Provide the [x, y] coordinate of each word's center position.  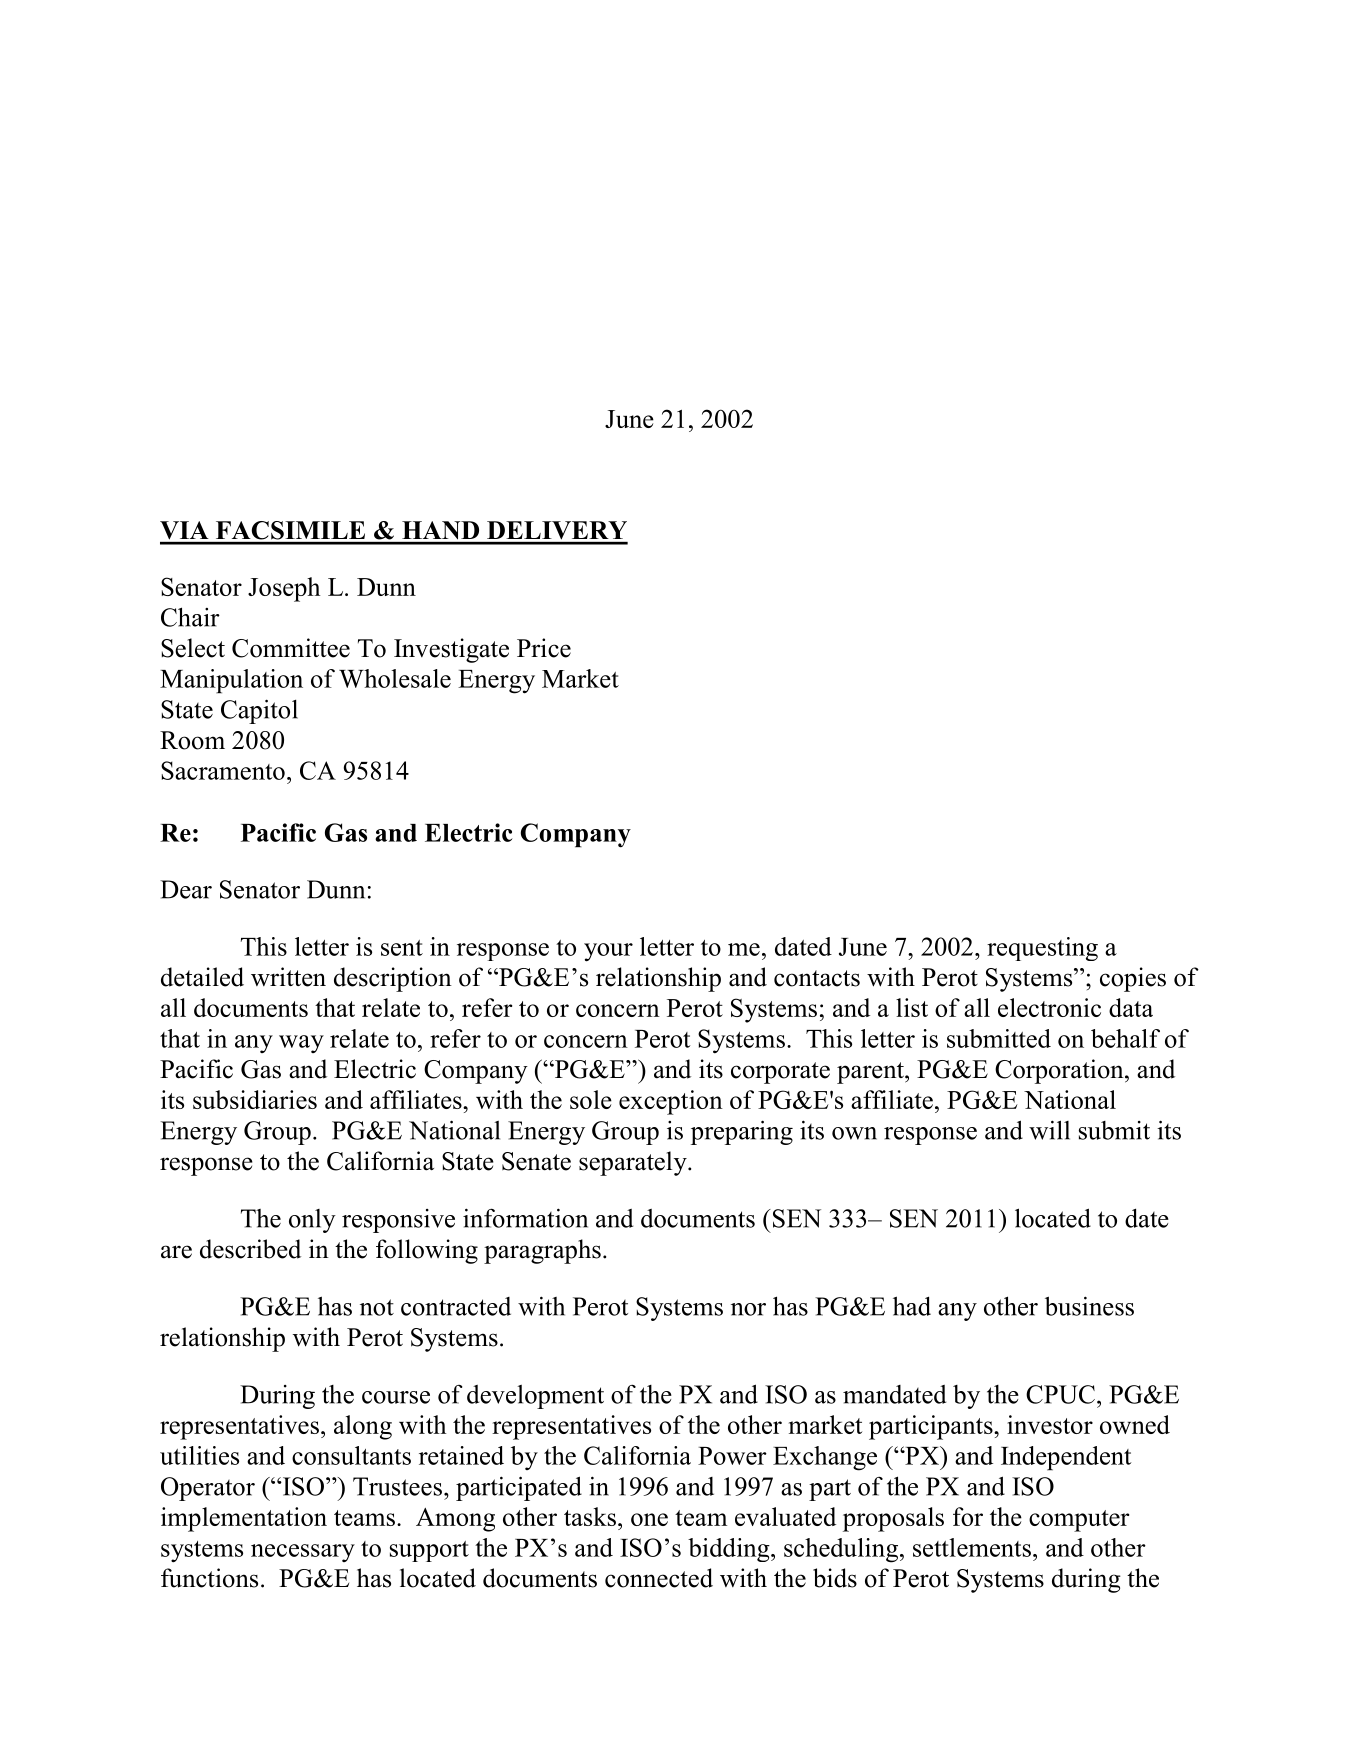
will [1049, 1130]
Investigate [451, 650]
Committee [291, 648]
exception [671, 1102]
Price [544, 648]
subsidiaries [255, 1099]
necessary [303, 1553]
